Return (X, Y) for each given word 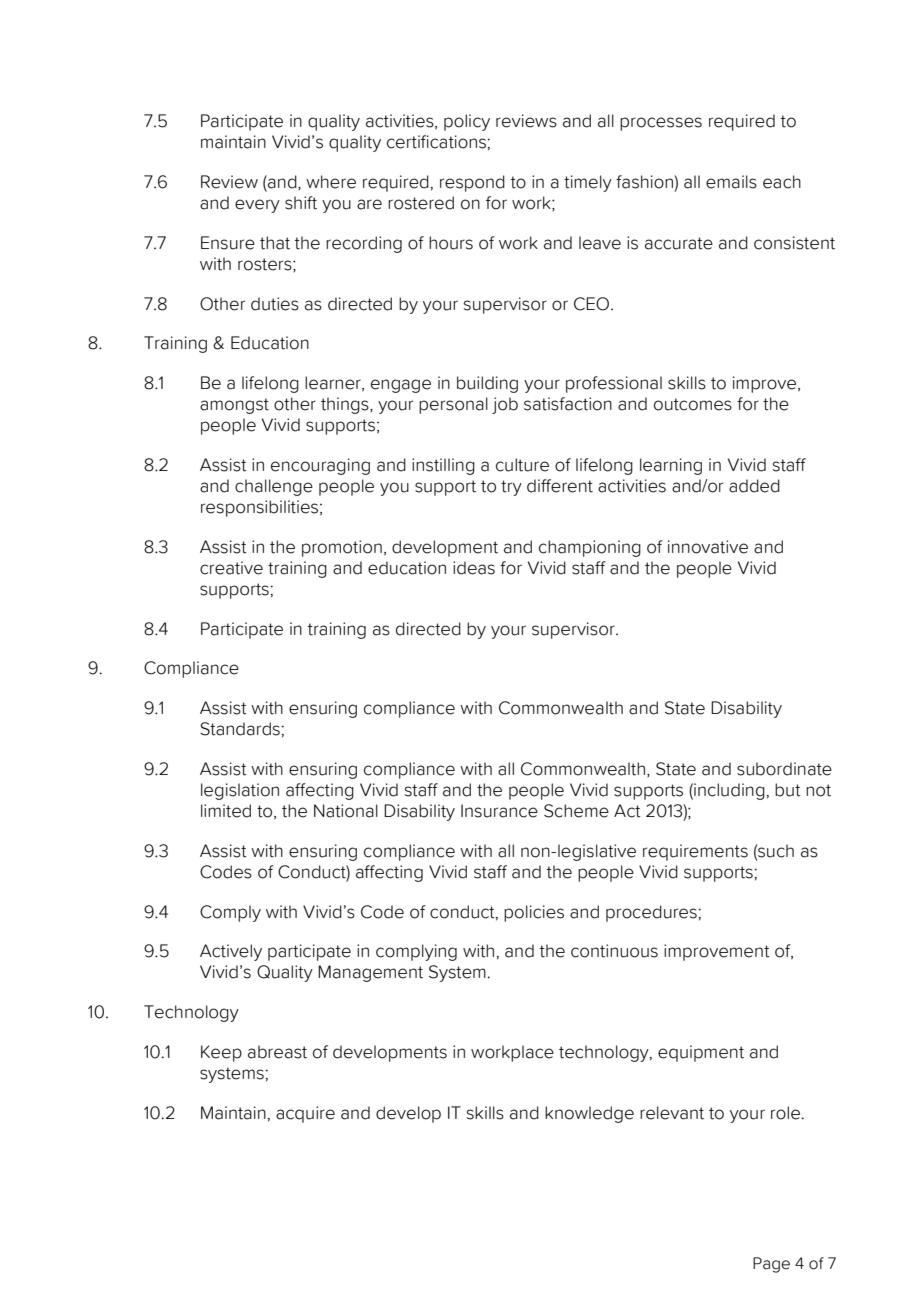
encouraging (320, 466)
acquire (305, 1114)
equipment (701, 1053)
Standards (241, 729)
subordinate (784, 769)
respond (472, 183)
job (505, 405)
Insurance (499, 811)
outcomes (693, 404)
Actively (231, 952)
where (331, 182)
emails (731, 182)
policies (534, 913)
